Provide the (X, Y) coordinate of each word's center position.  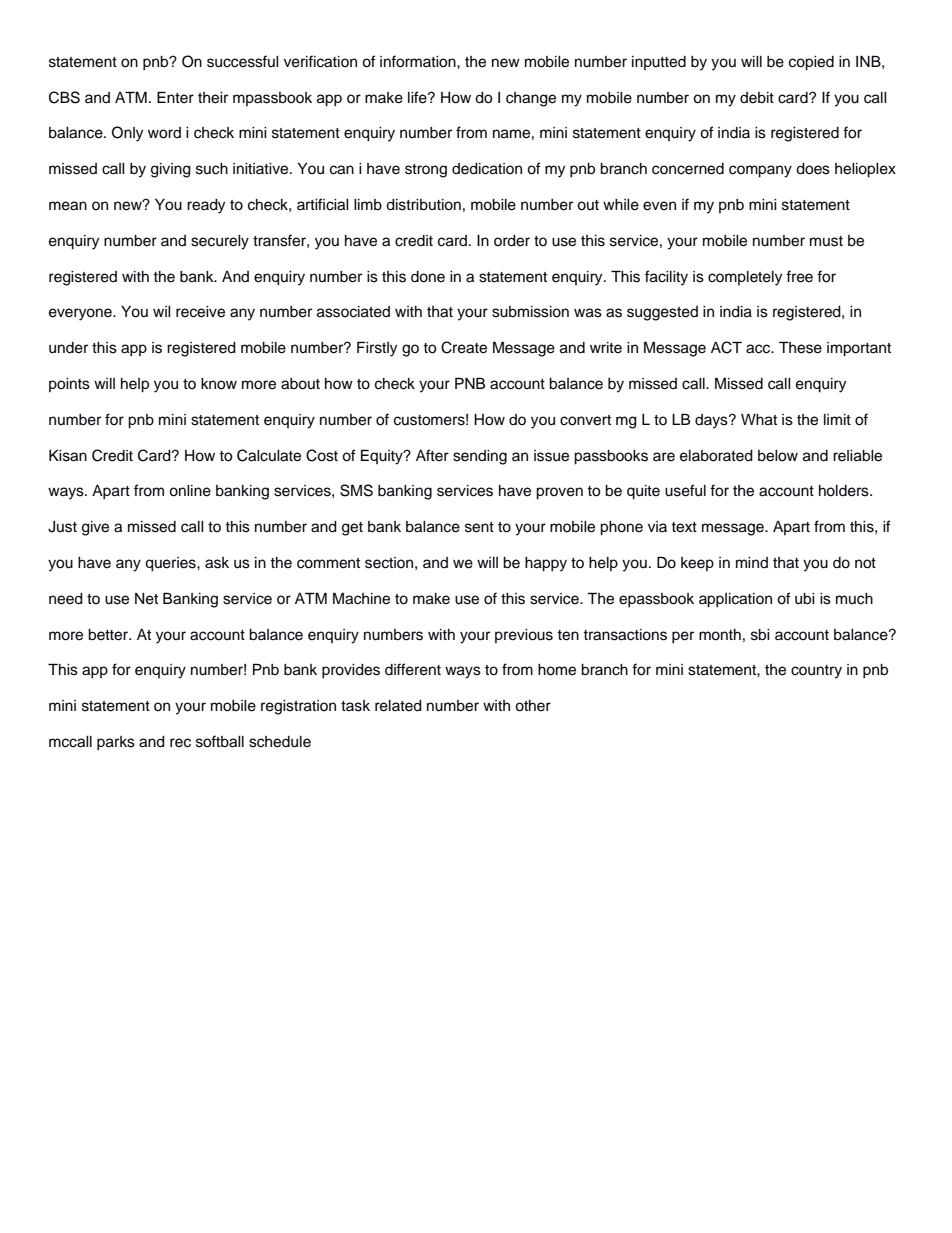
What (759, 420)
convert (585, 420)
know (219, 384)
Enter (175, 97)
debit (757, 98)
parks (116, 743)
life (418, 97)
